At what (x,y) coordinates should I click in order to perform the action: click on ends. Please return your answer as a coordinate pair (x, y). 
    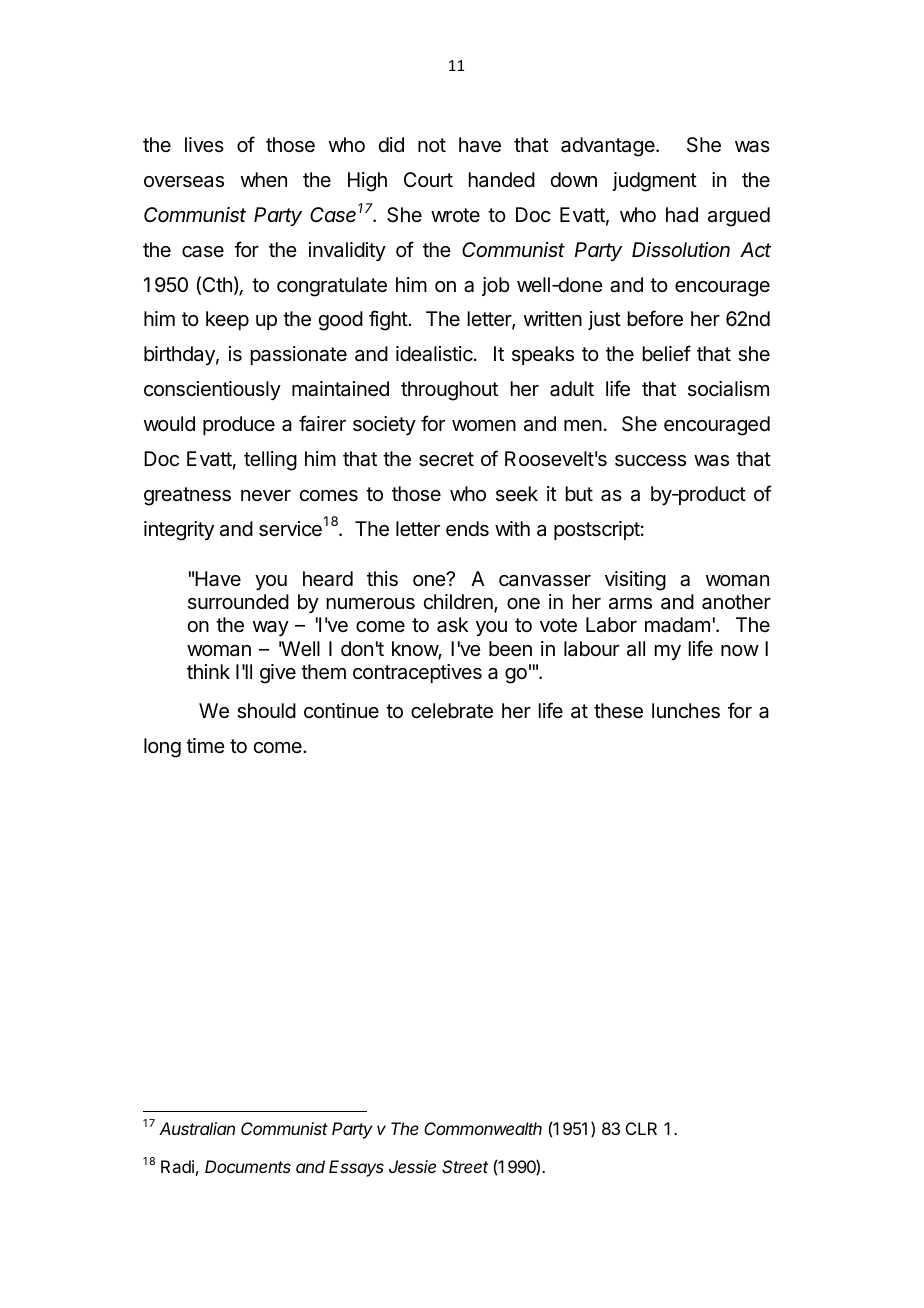
    Looking at the image, I should click on (467, 529).
